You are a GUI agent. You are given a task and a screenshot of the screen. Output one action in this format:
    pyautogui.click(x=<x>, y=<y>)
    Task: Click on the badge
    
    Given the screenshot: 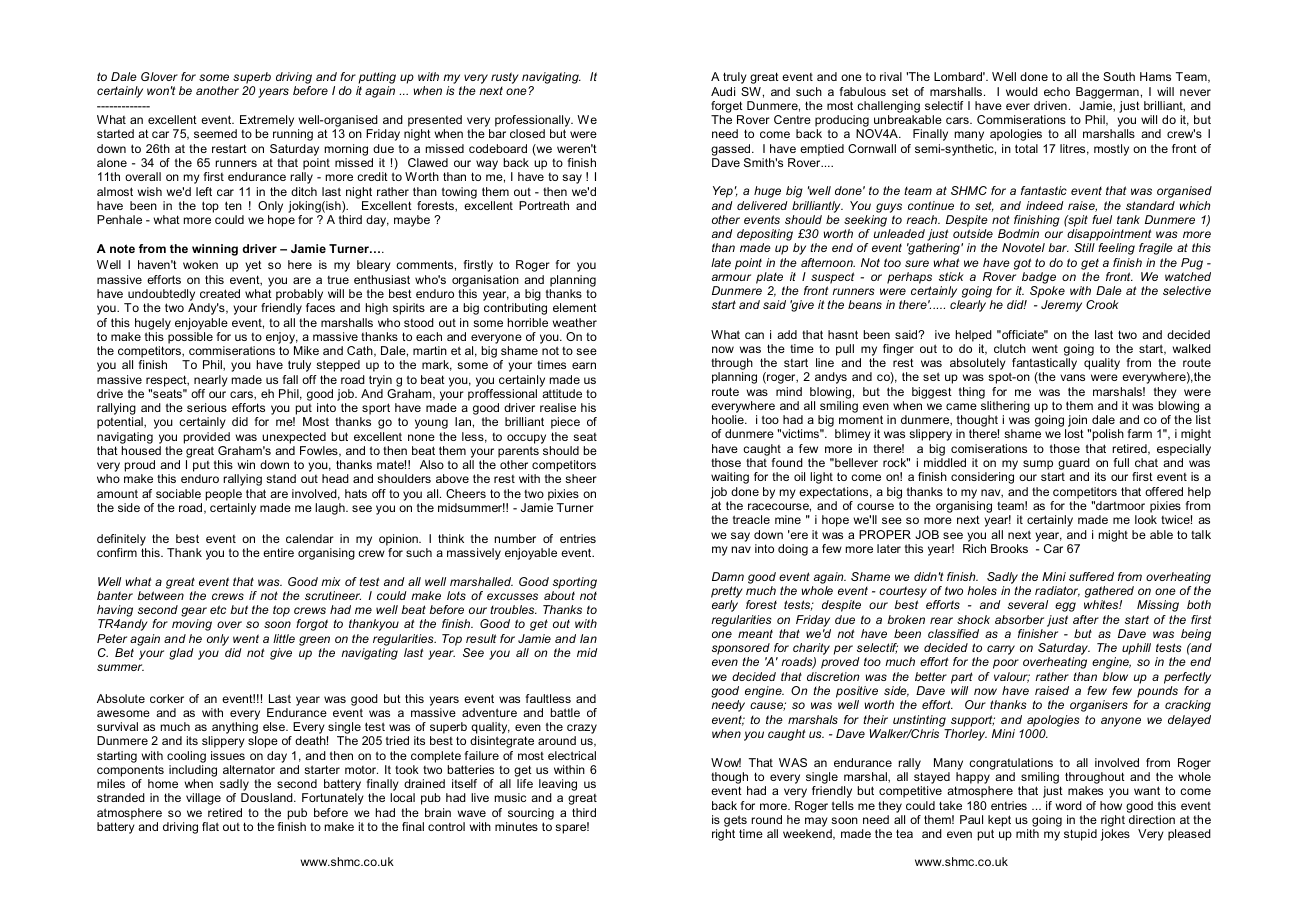 What is the action you would take?
    pyautogui.click(x=1039, y=279)
